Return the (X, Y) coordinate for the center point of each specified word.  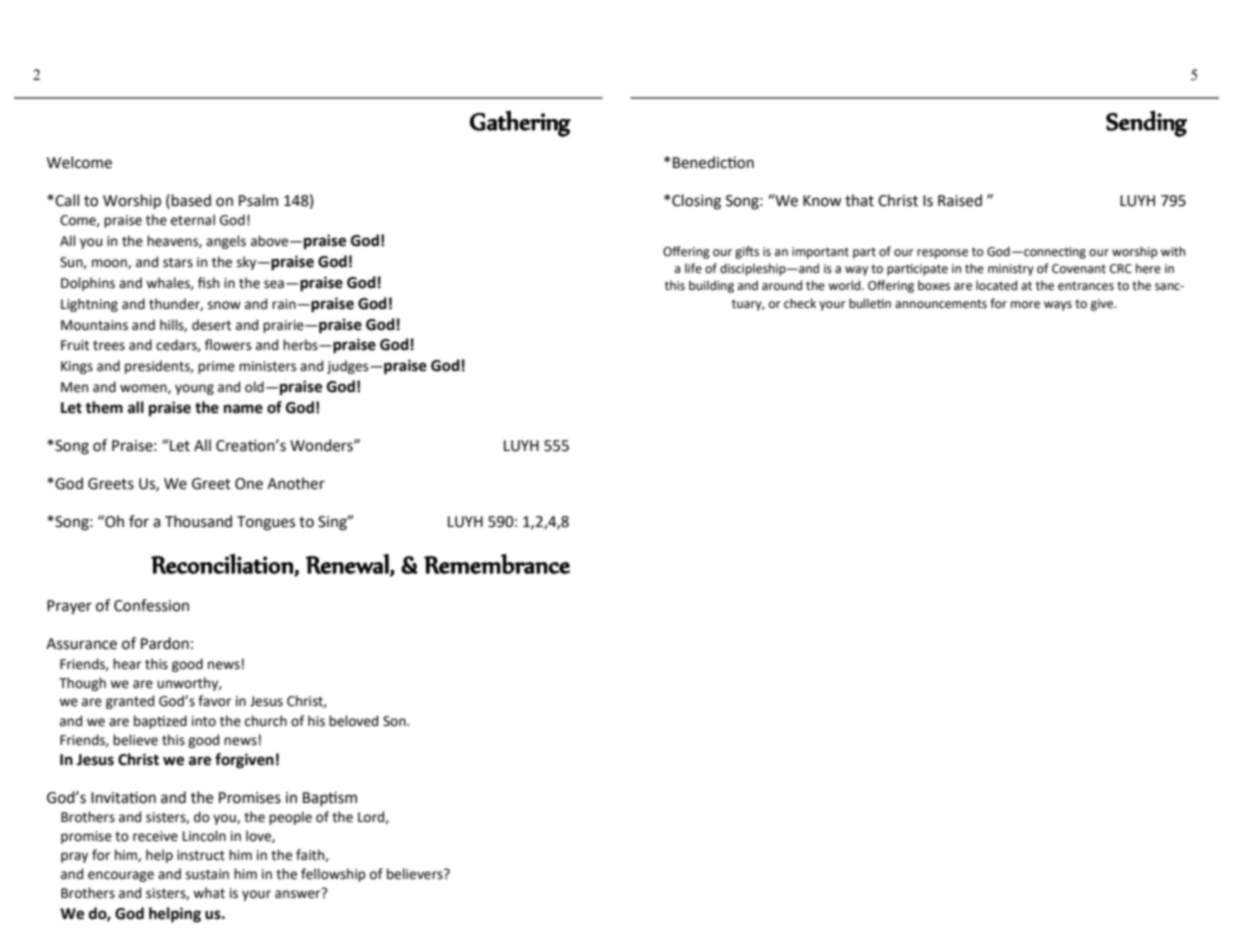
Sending (1146, 124)
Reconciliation (223, 565)
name (243, 409)
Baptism (330, 798)
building (711, 286)
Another (296, 483)
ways (1058, 306)
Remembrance (497, 564)
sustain (207, 874)
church (266, 721)
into (204, 721)
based (191, 200)
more (1025, 305)
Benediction (713, 162)
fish (208, 283)
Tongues (266, 523)
